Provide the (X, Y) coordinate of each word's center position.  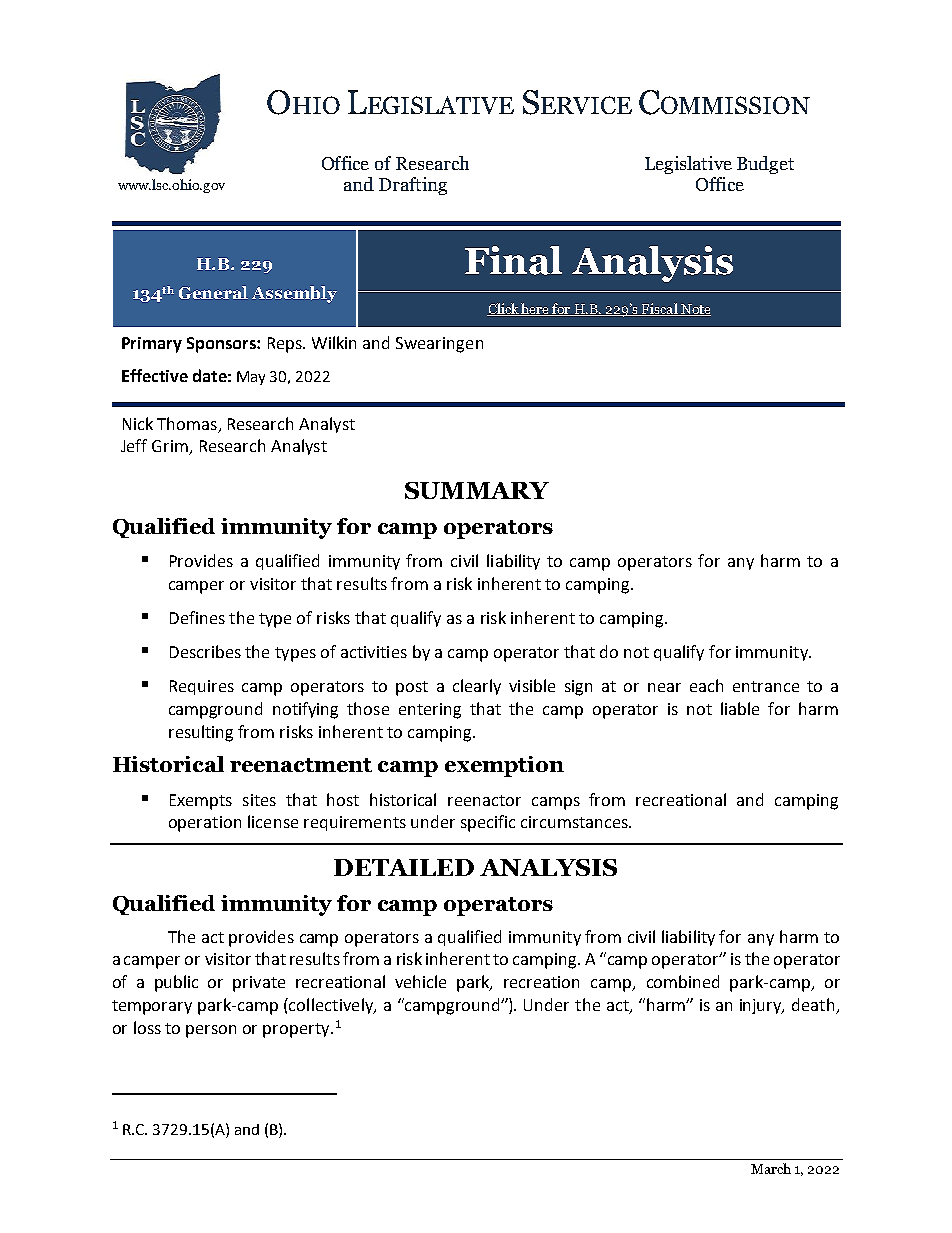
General (213, 292)
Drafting (413, 186)
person (211, 1031)
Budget (765, 165)
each (706, 685)
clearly (477, 687)
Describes (205, 651)
